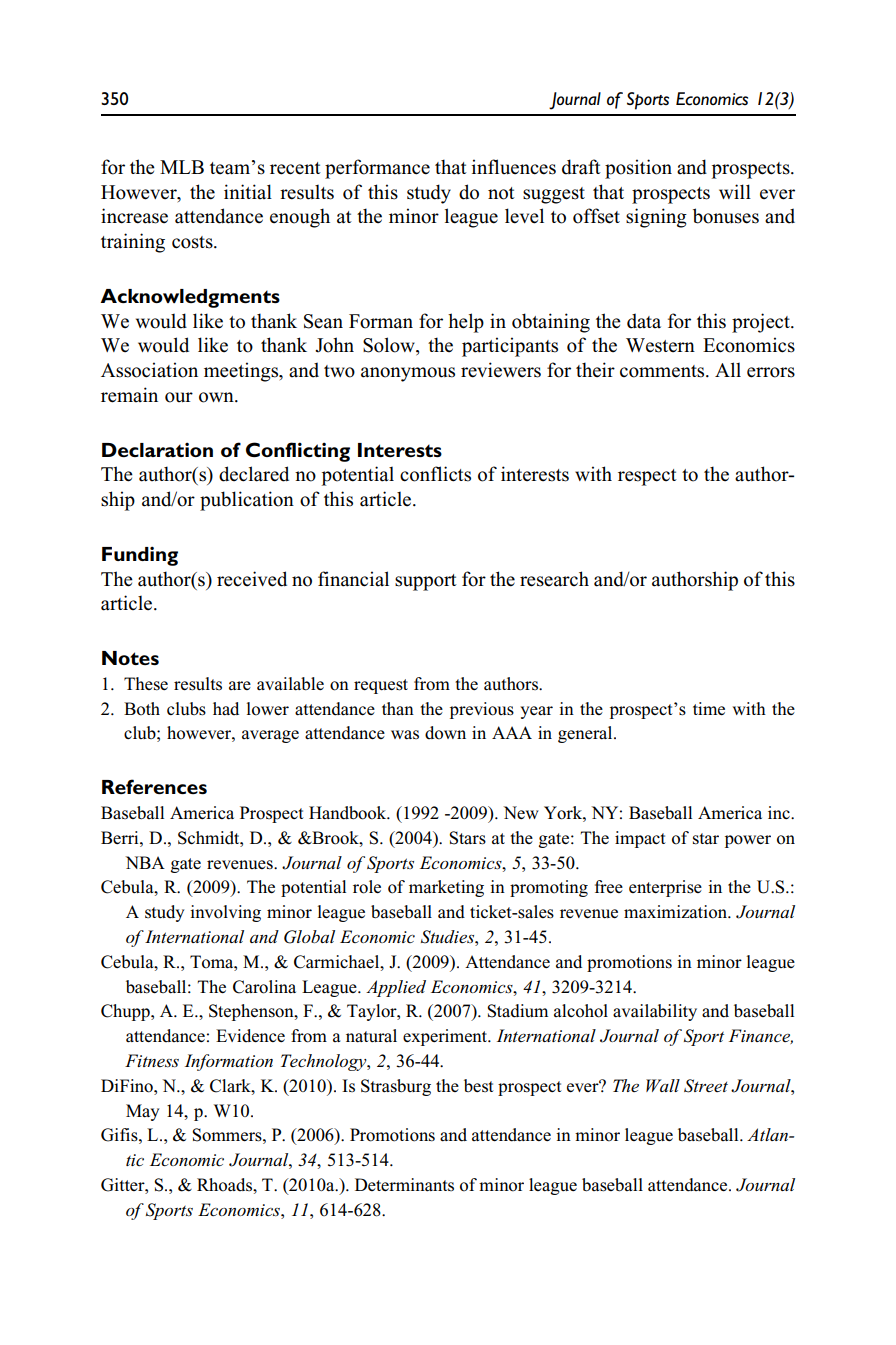 The image size is (896, 1345). Describe the element at coordinates (706, 1086) in the screenshot. I see `Street` at that location.
